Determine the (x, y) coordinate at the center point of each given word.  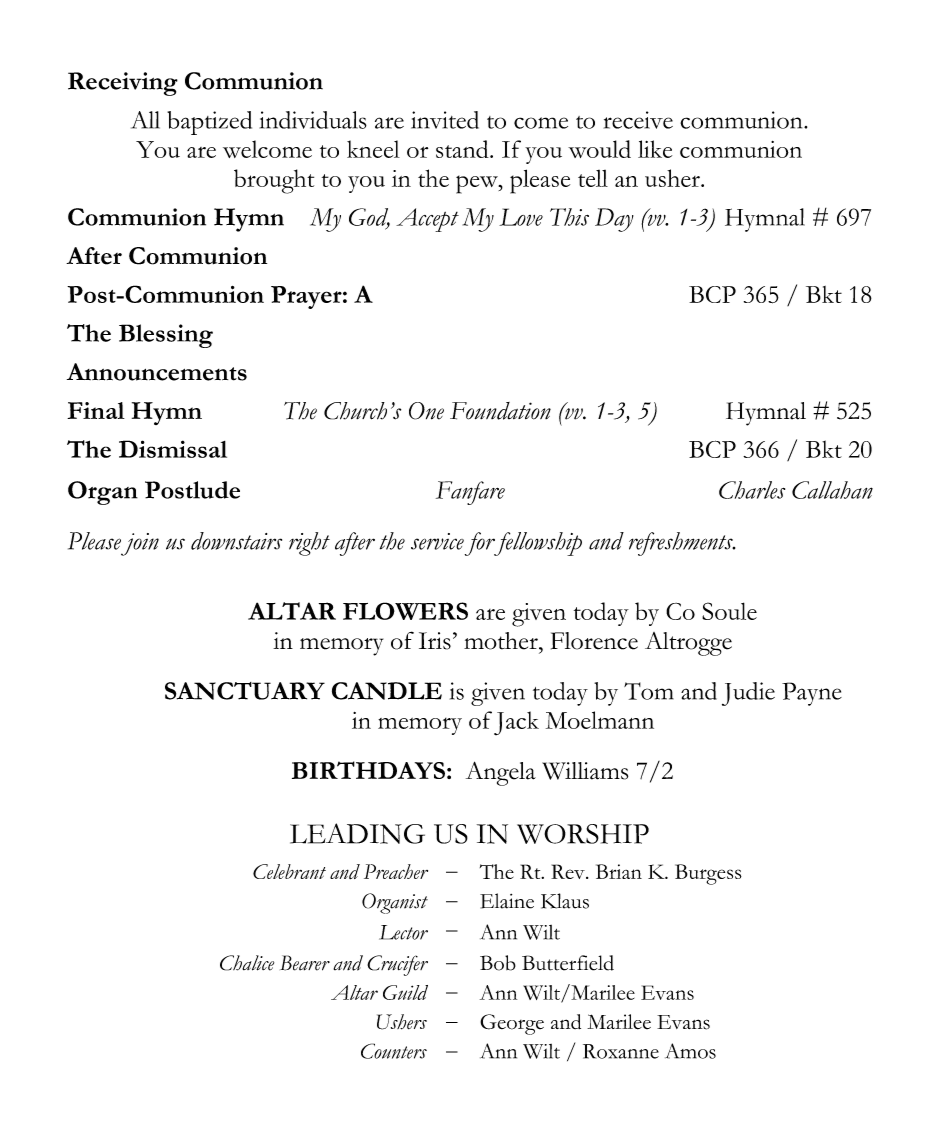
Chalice (247, 963)
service (437, 541)
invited (445, 120)
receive (638, 120)
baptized (209, 123)
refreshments (682, 544)
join (140, 544)
